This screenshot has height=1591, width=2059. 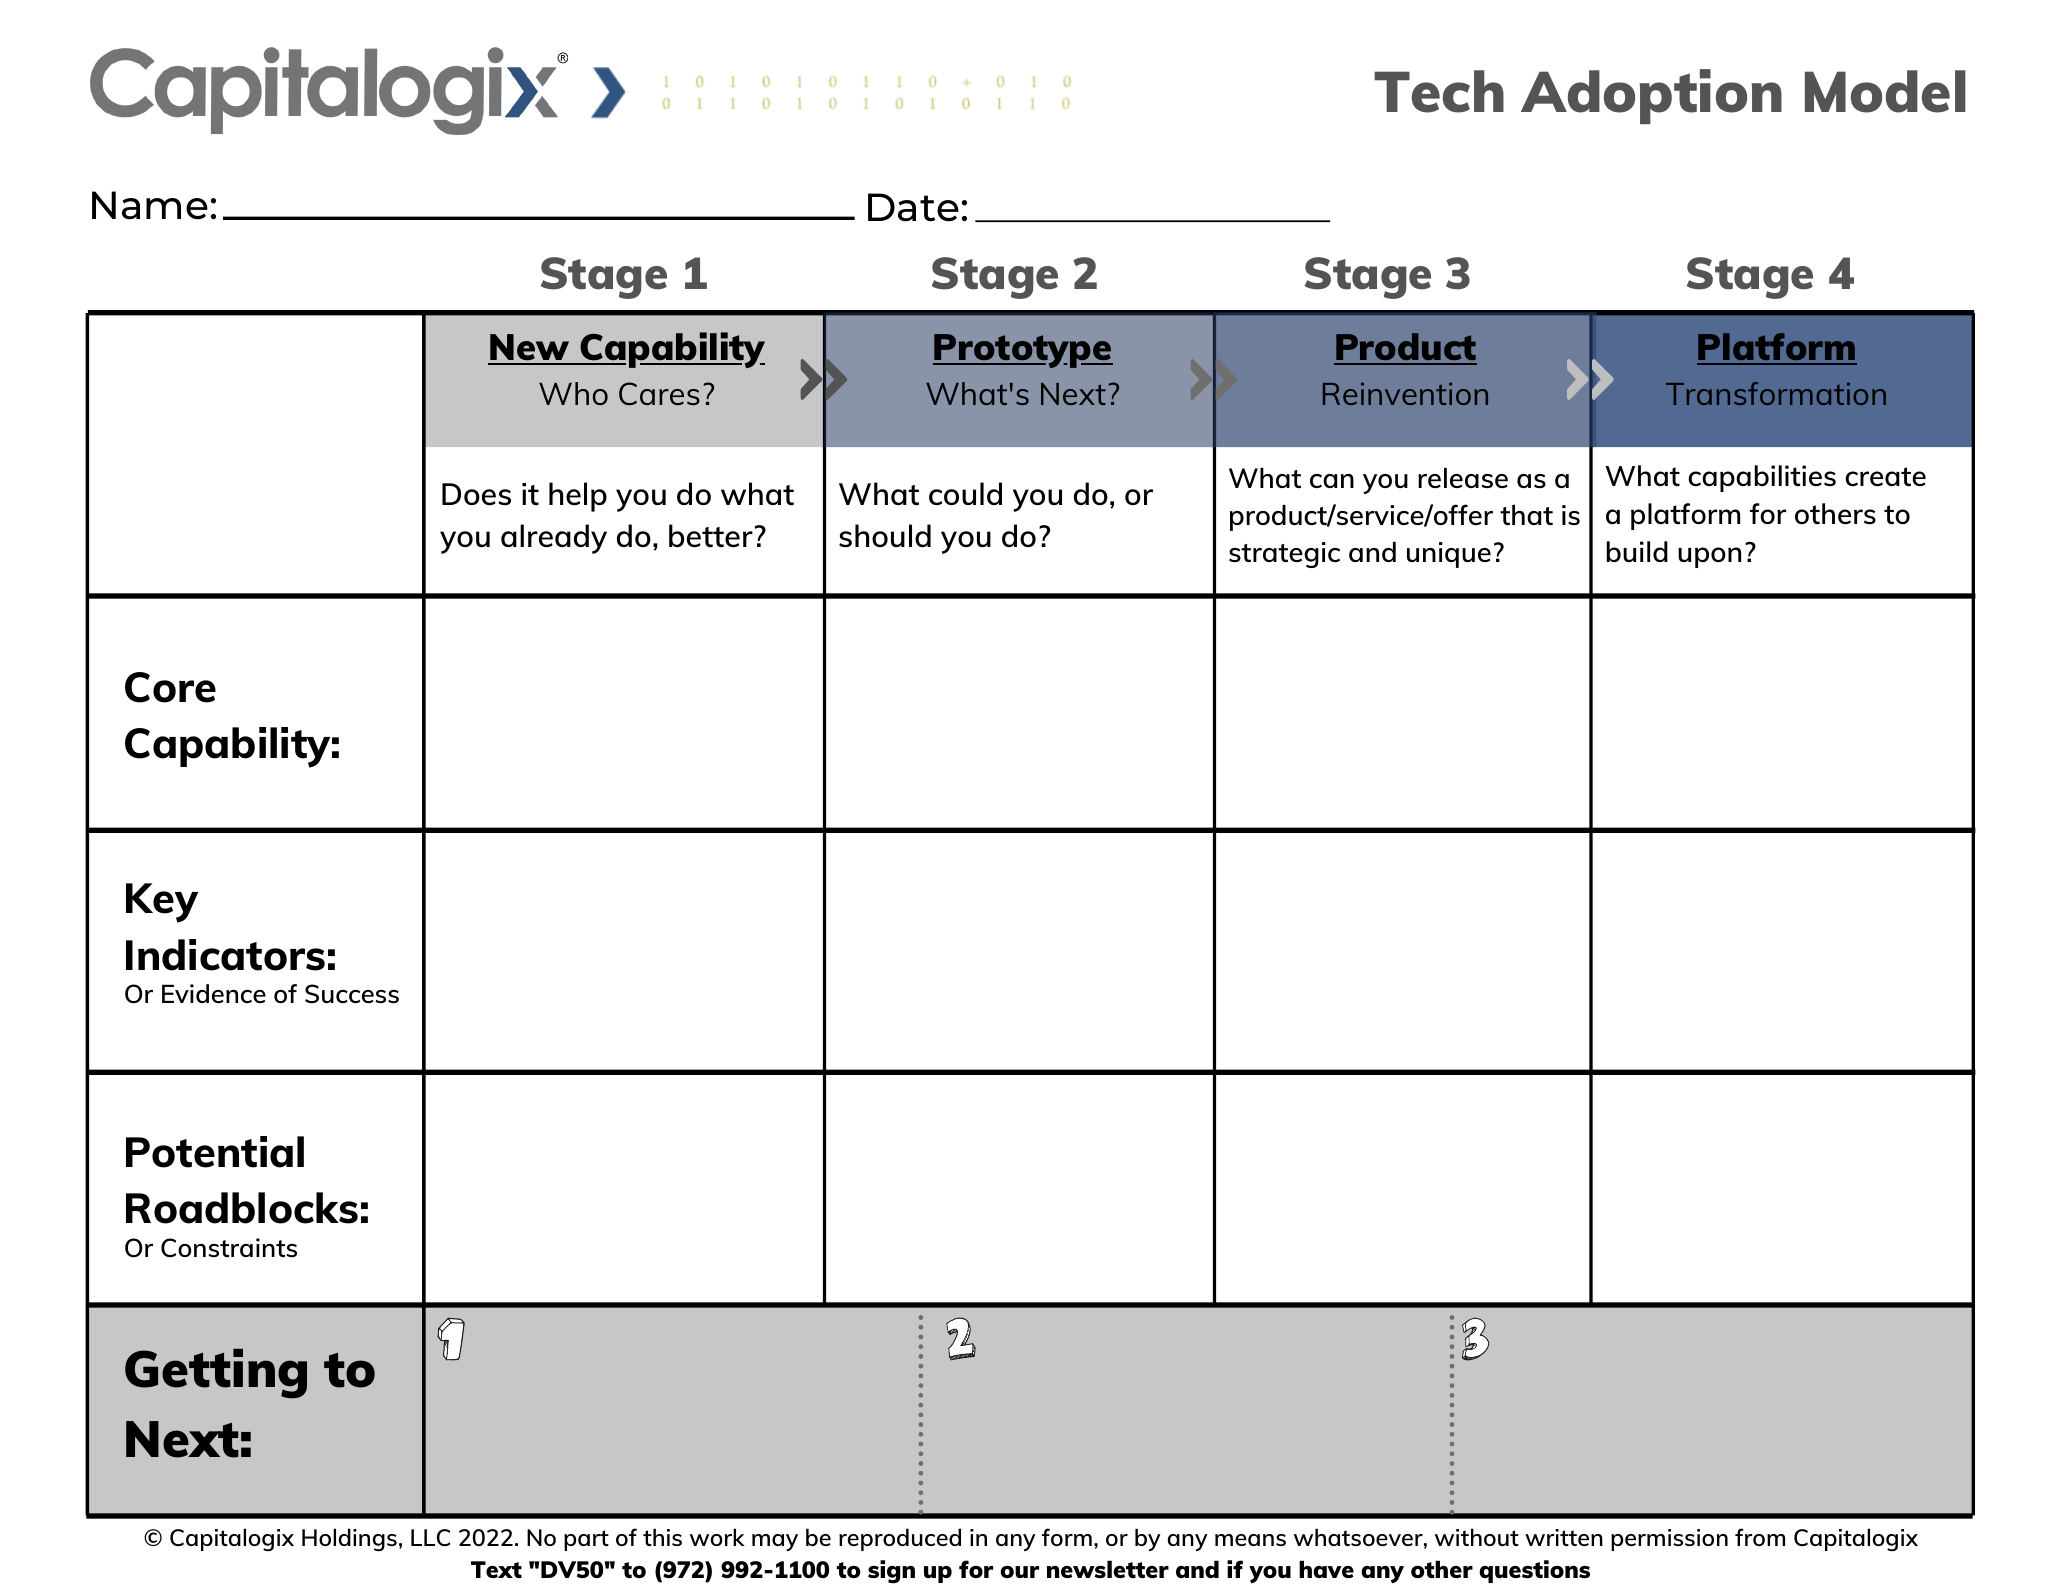 What do you see at coordinates (214, 993) in the screenshot?
I see `Evidence` at bounding box center [214, 993].
